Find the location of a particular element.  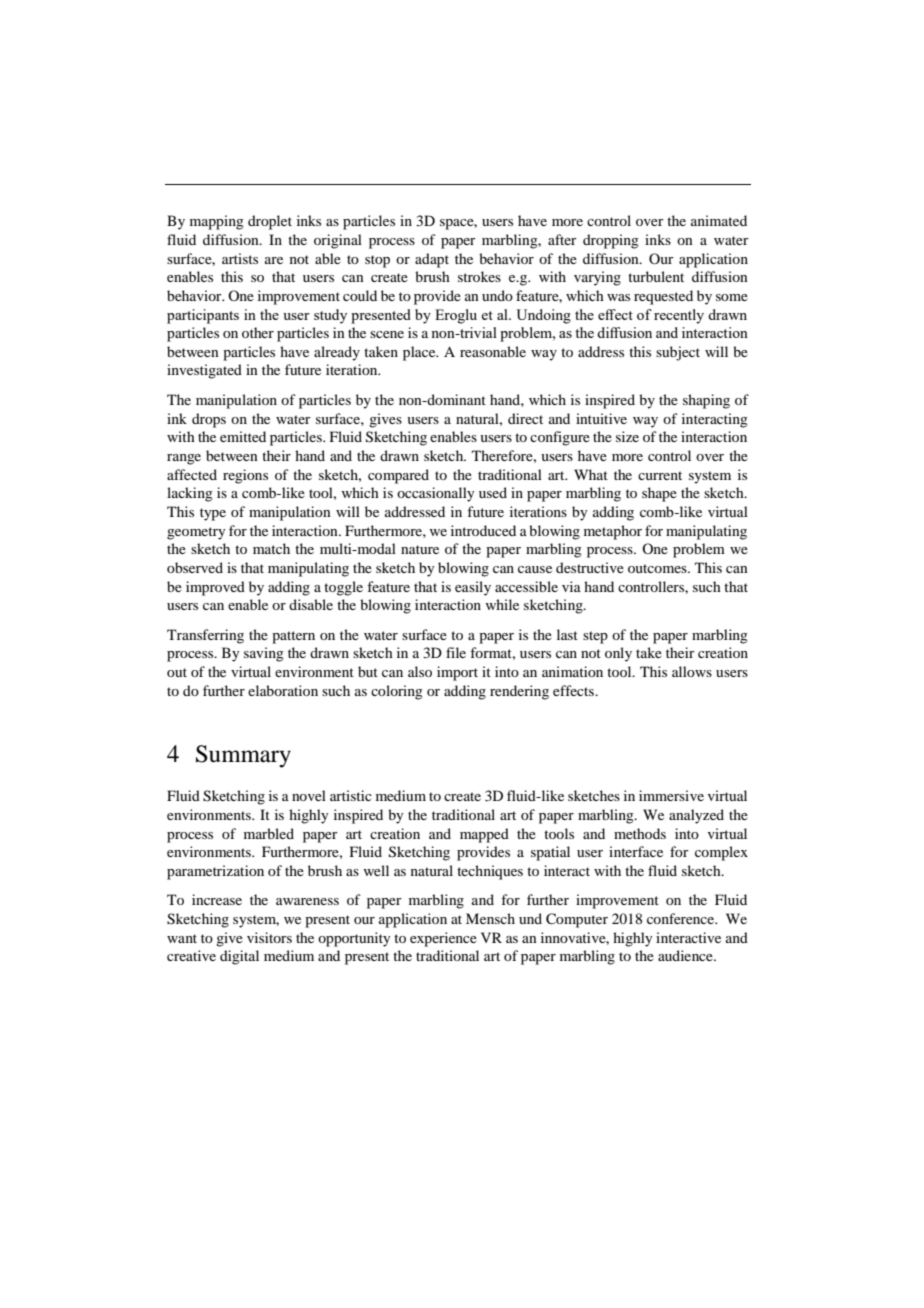

turbulent is located at coordinates (656, 276).
